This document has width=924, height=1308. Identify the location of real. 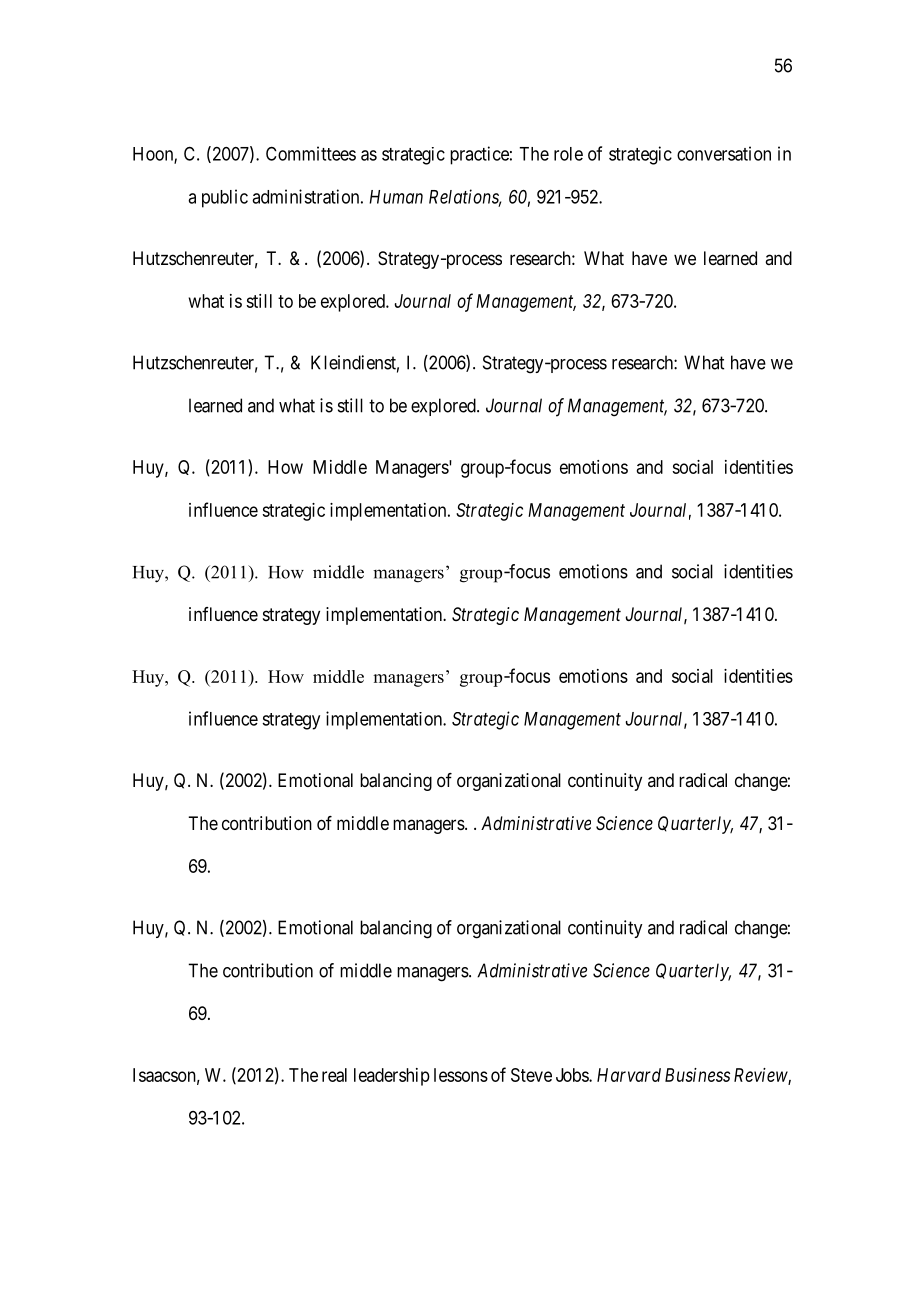
(334, 1075).
